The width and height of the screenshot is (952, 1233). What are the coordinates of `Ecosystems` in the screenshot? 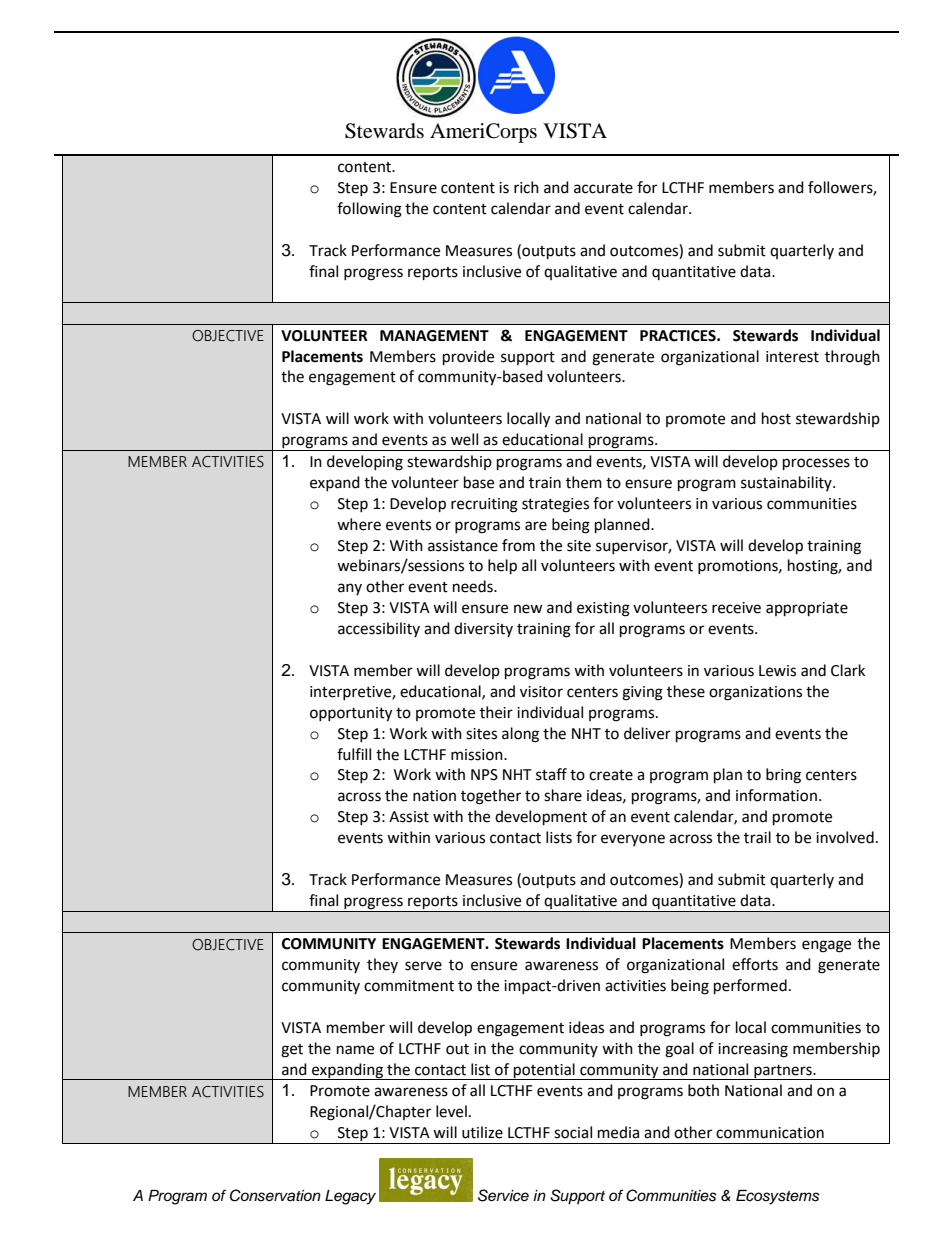 It's located at (778, 1197).
